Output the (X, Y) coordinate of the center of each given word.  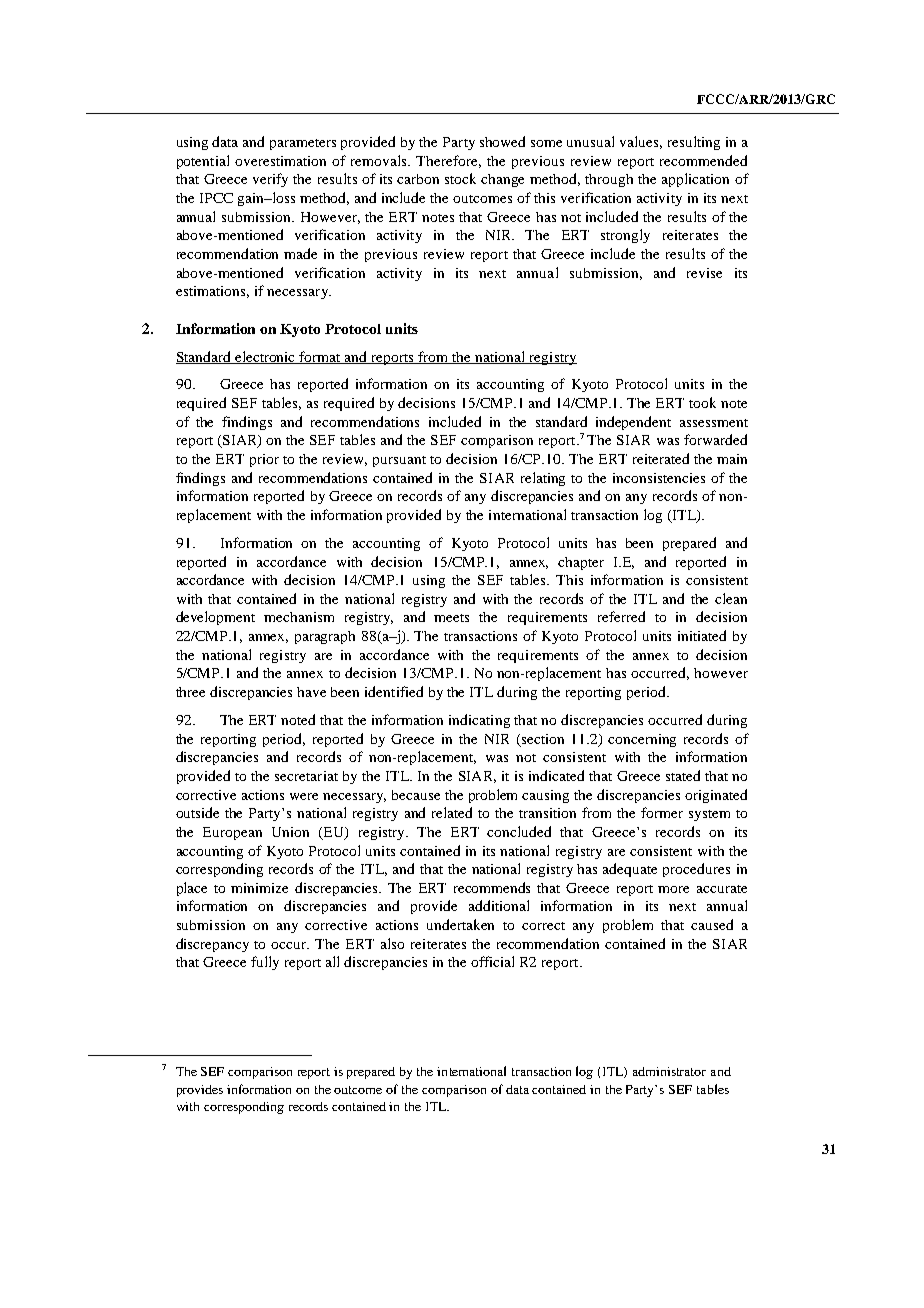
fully (265, 963)
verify (270, 180)
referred (621, 616)
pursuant (399, 461)
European (232, 833)
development (215, 618)
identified (394, 691)
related (452, 812)
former (662, 812)
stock (460, 178)
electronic (265, 357)
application (695, 180)
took (702, 402)
